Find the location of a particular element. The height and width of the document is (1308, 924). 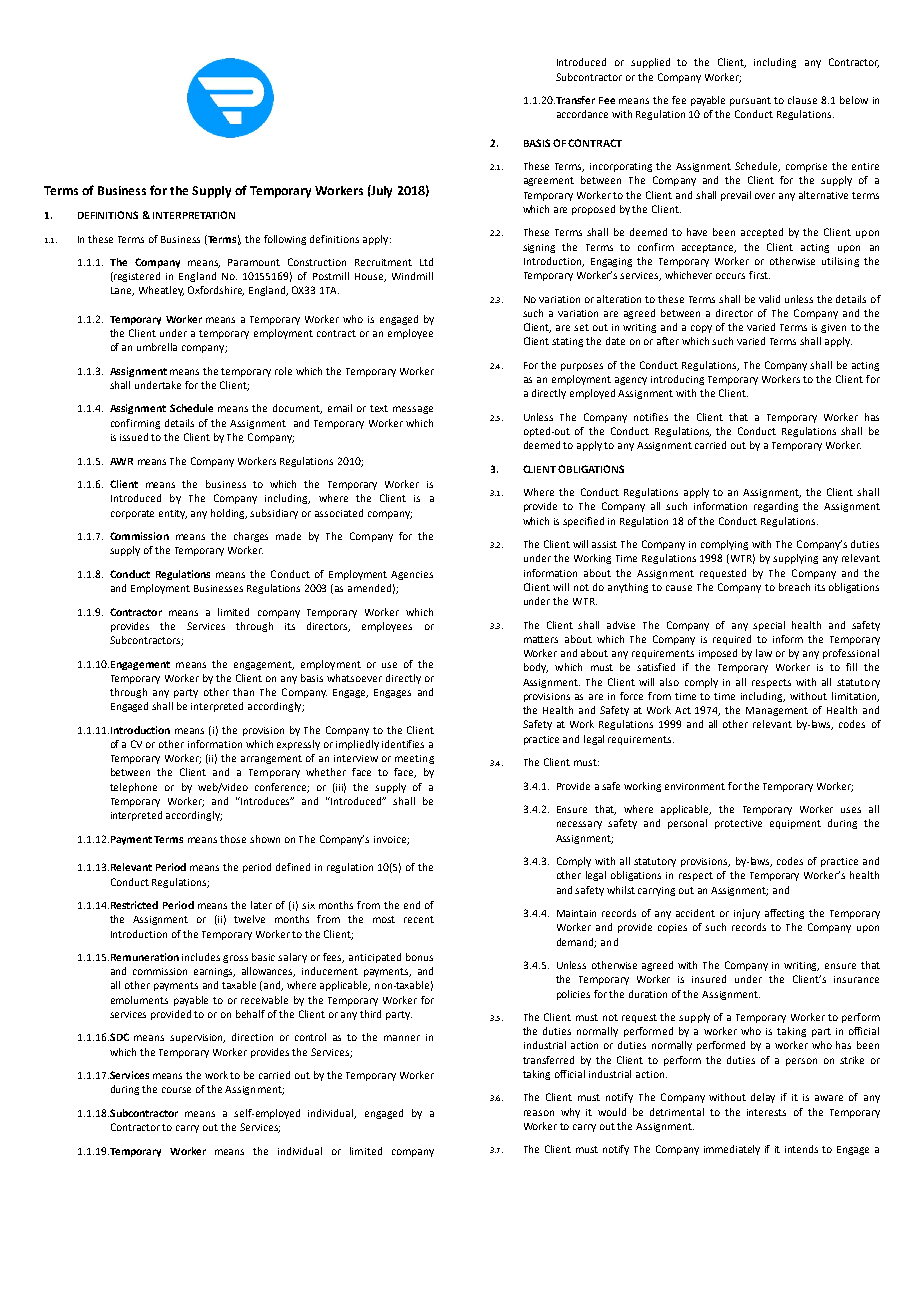

INTERPRETATION is located at coordinates (194, 215).
